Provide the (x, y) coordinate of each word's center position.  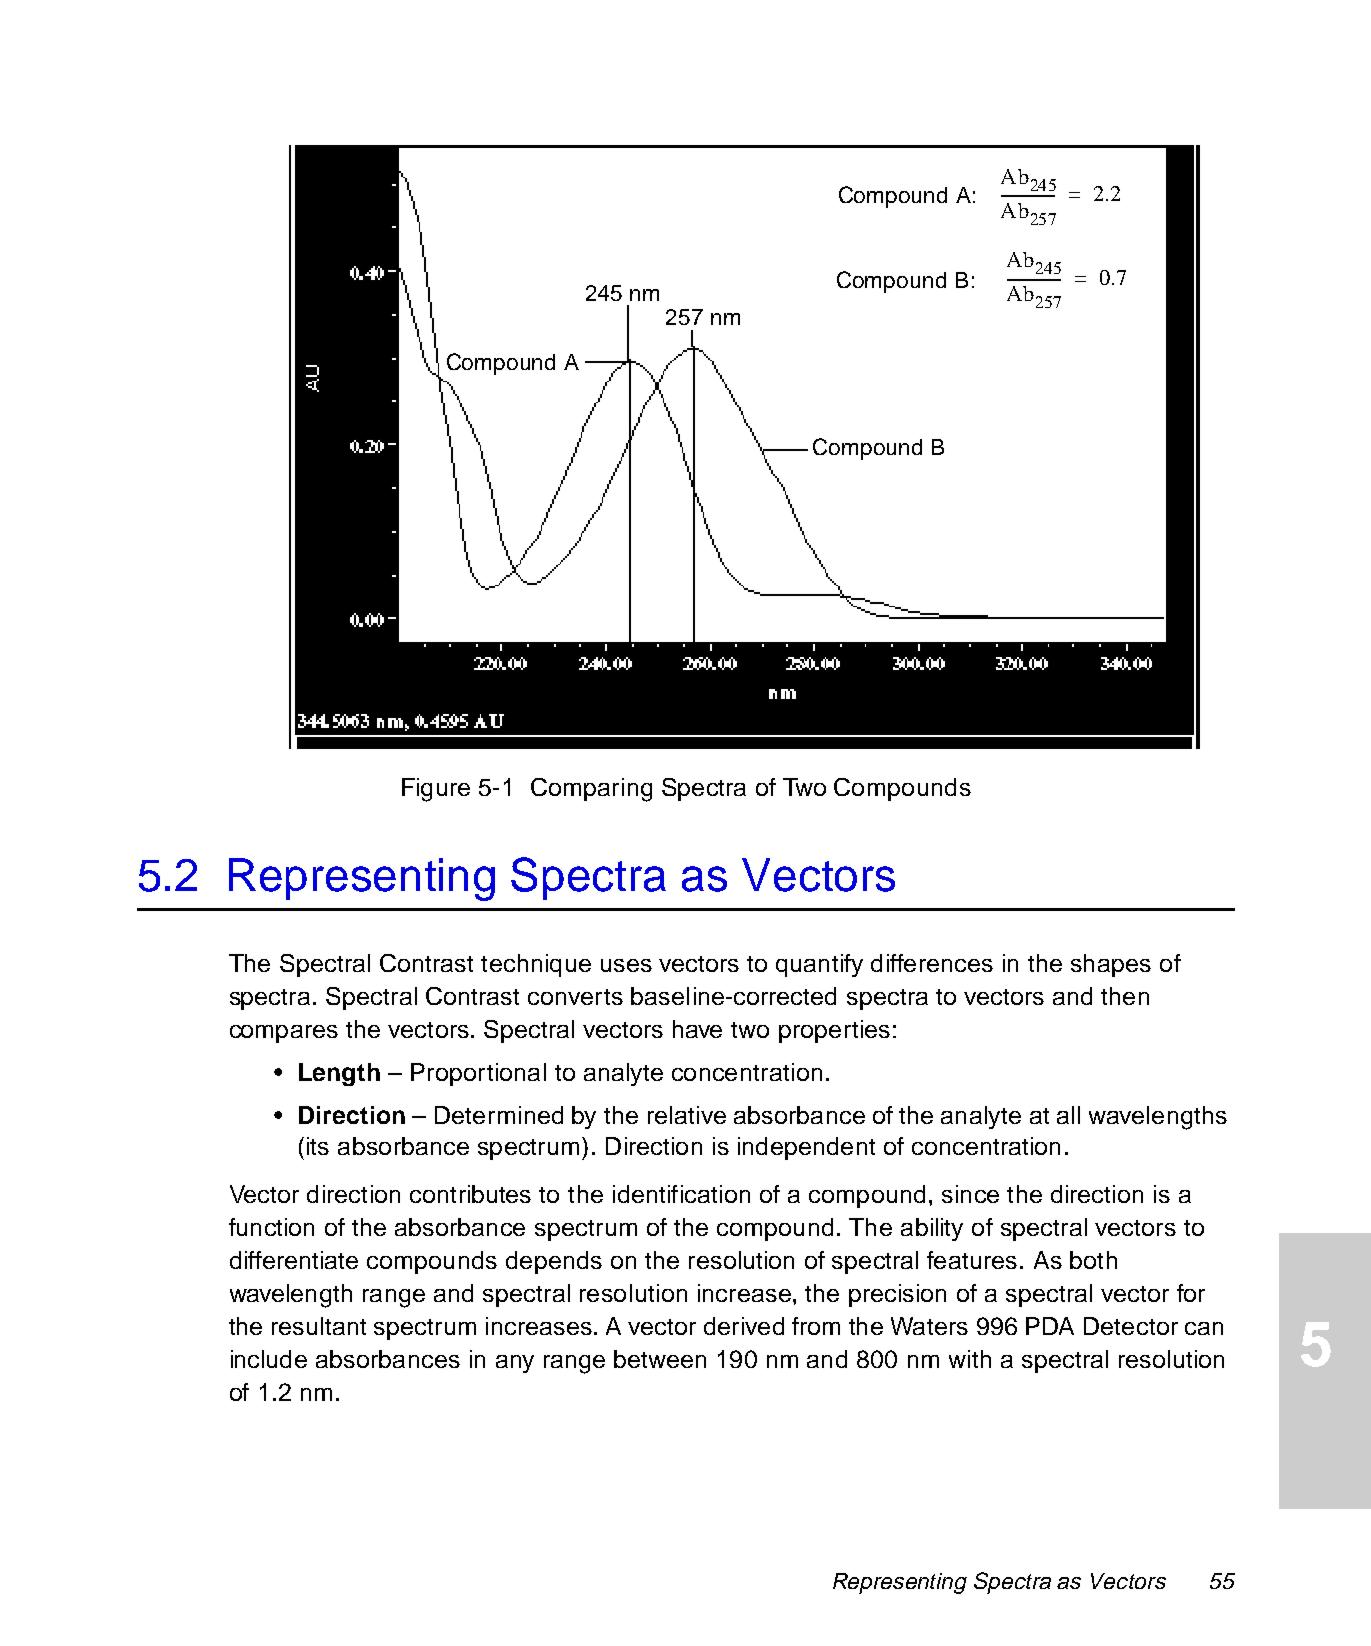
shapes (1111, 965)
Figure (436, 790)
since (970, 1194)
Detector (1131, 1326)
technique (536, 965)
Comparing (591, 790)
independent (806, 1148)
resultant (319, 1326)
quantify (819, 965)
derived (744, 1326)
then (1125, 996)
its (318, 1146)
